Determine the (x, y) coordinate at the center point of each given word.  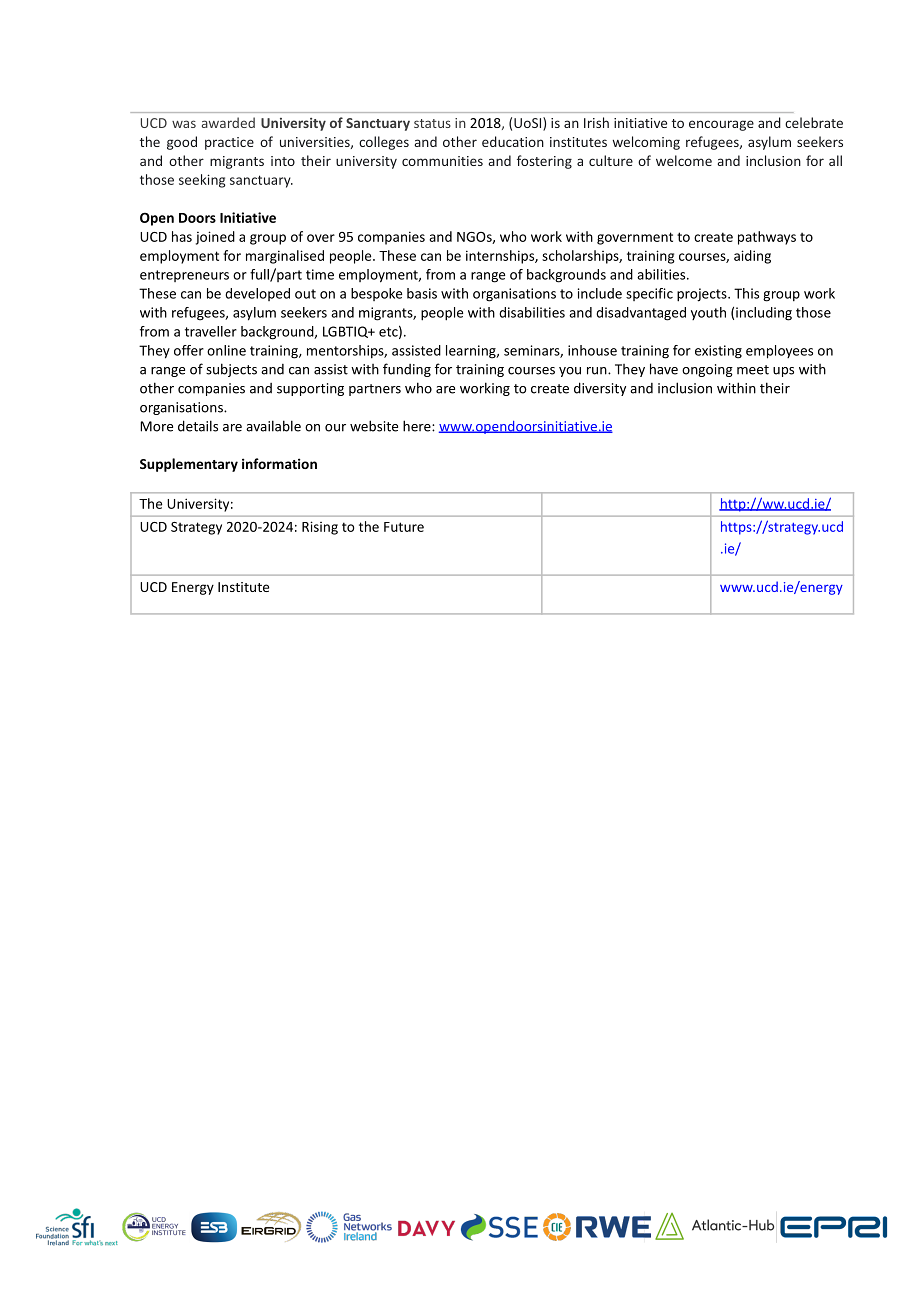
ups (783, 372)
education (513, 141)
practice (229, 143)
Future (404, 527)
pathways (767, 238)
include (600, 293)
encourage (721, 125)
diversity (600, 389)
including (764, 314)
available (273, 426)
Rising (320, 528)
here (418, 426)
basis (422, 293)
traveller (211, 331)
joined (215, 238)
